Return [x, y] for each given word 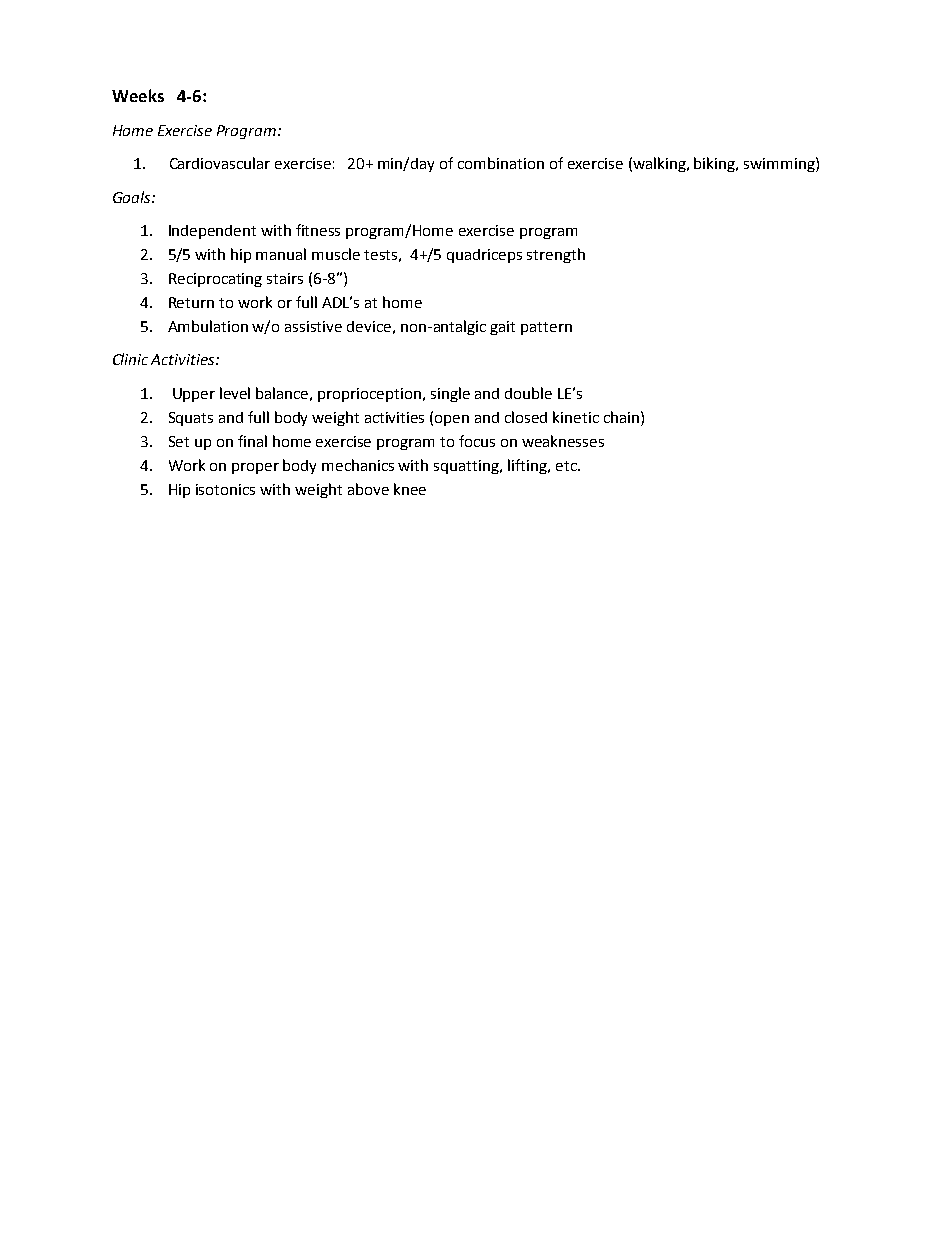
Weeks [138, 95]
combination [501, 163]
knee [410, 489]
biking [716, 164]
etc [567, 466]
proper [255, 468]
